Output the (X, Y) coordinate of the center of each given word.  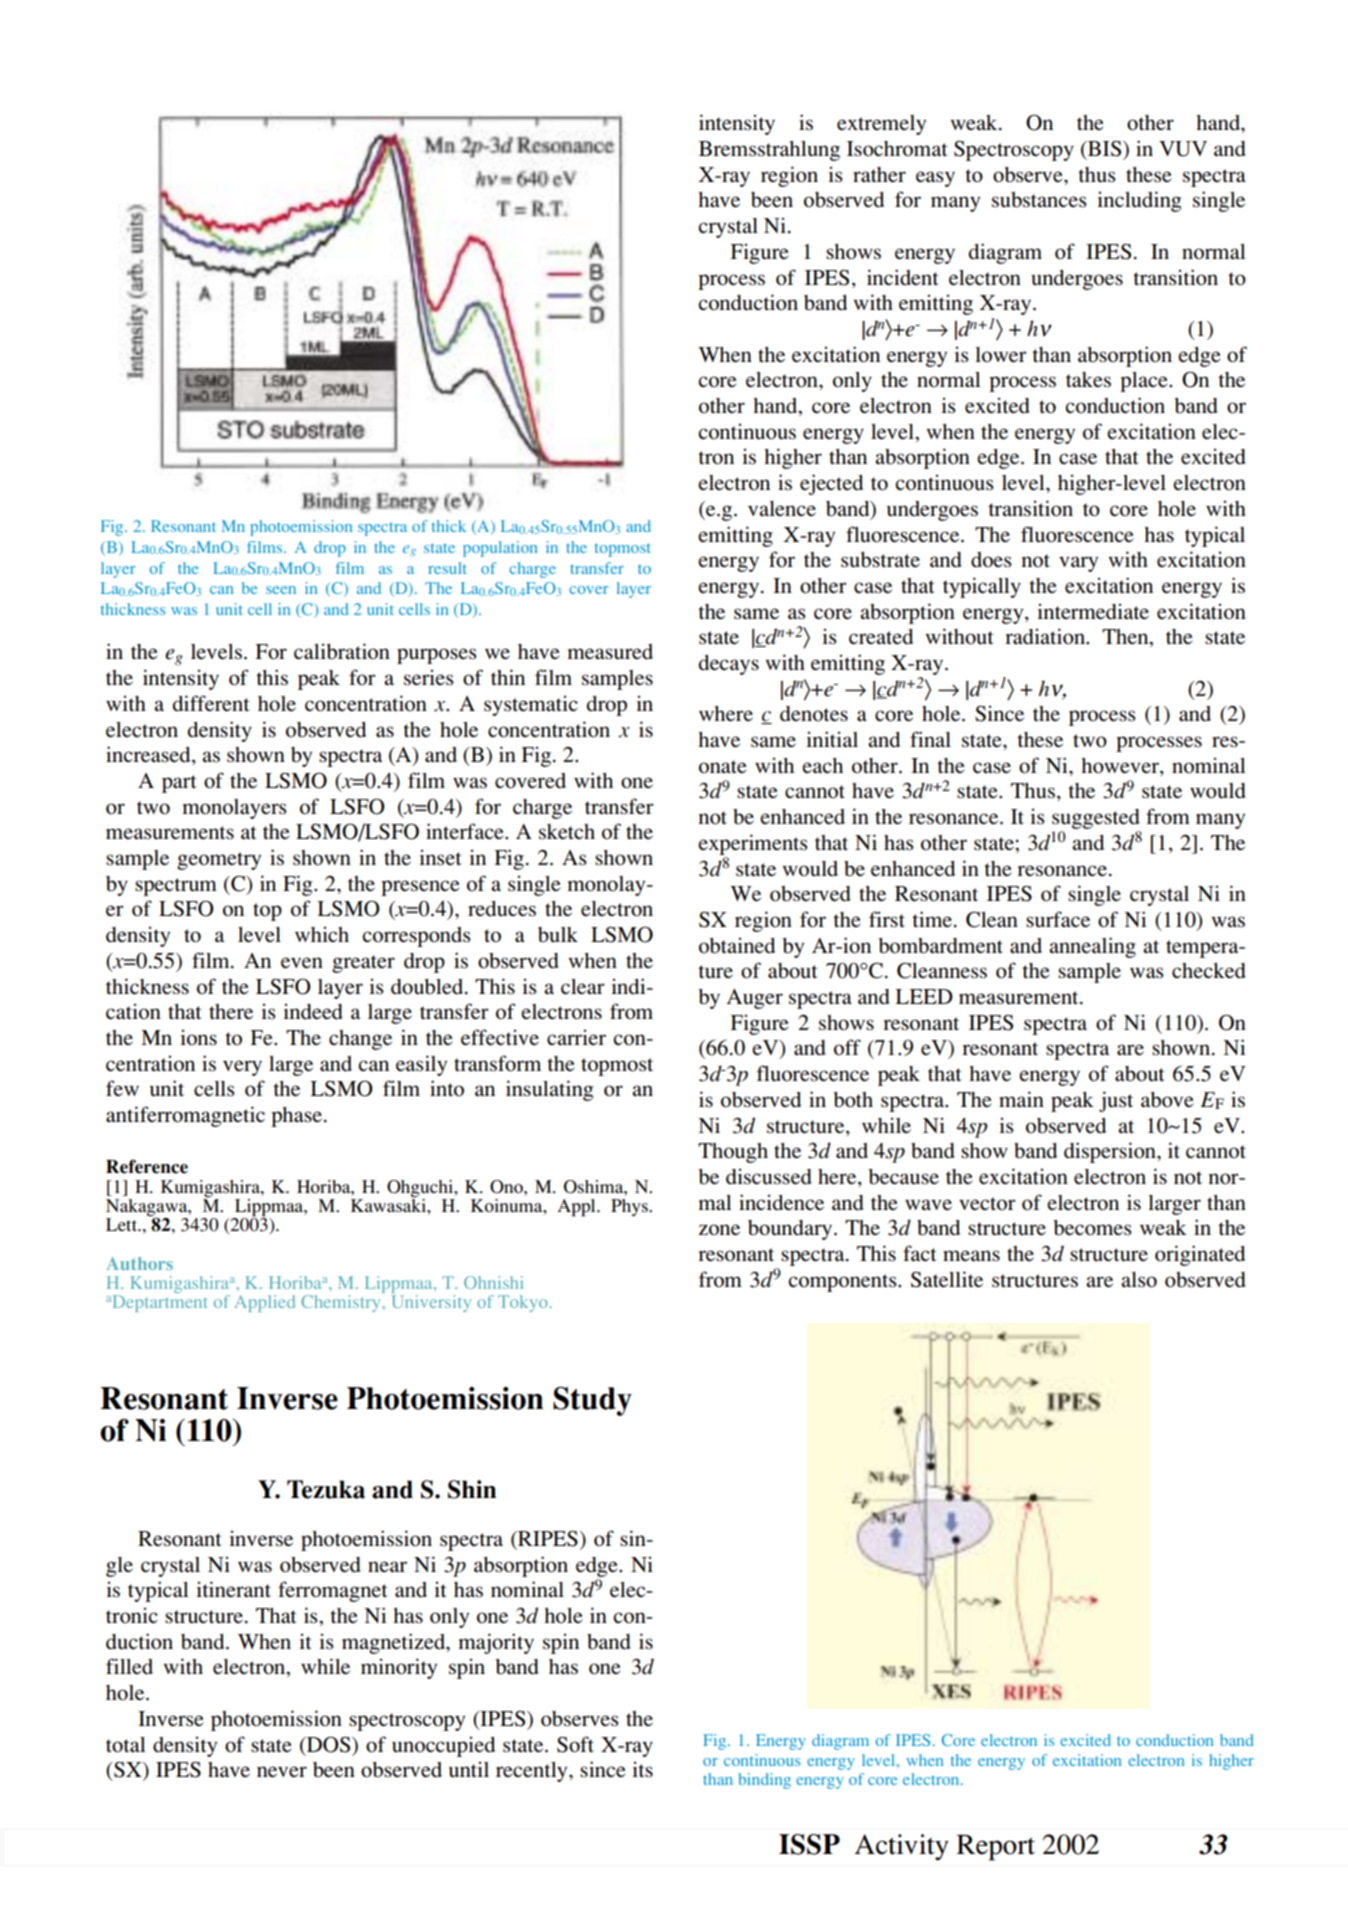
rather (879, 175)
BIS (1105, 149)
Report (995, 1848)
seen (281, 590)
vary (1078, 564)
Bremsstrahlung (769, 151)
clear (583, 987)
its (642, 1769)
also (1139, 1280)
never (282, 1772)
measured (610, 652)
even (302, 963)
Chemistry (342, 1303)
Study (592, 1401)
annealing (1092, 947)
